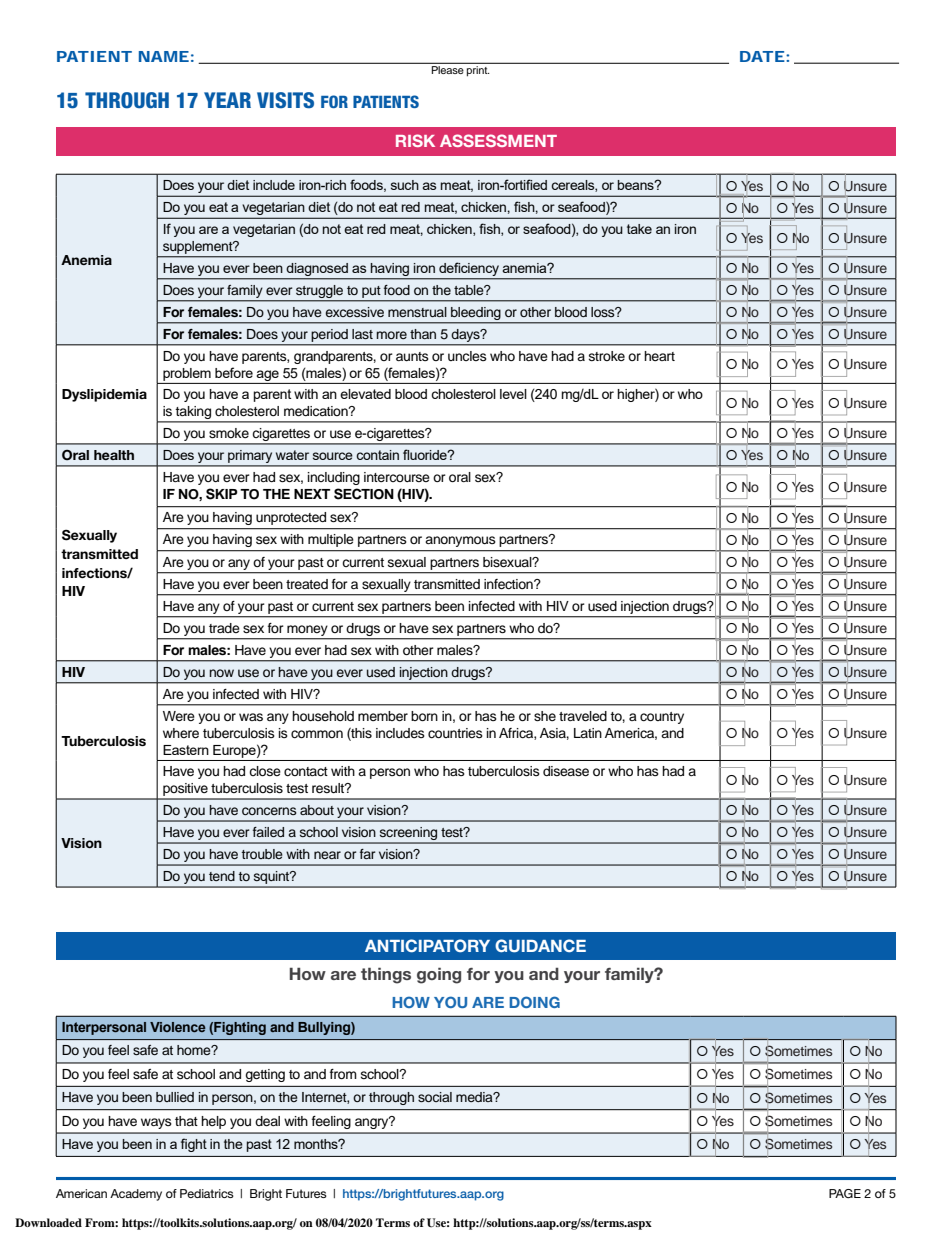 The width and height of the screenshot is (952, 1233). I want to click on YEAR, so click(227, 100).
